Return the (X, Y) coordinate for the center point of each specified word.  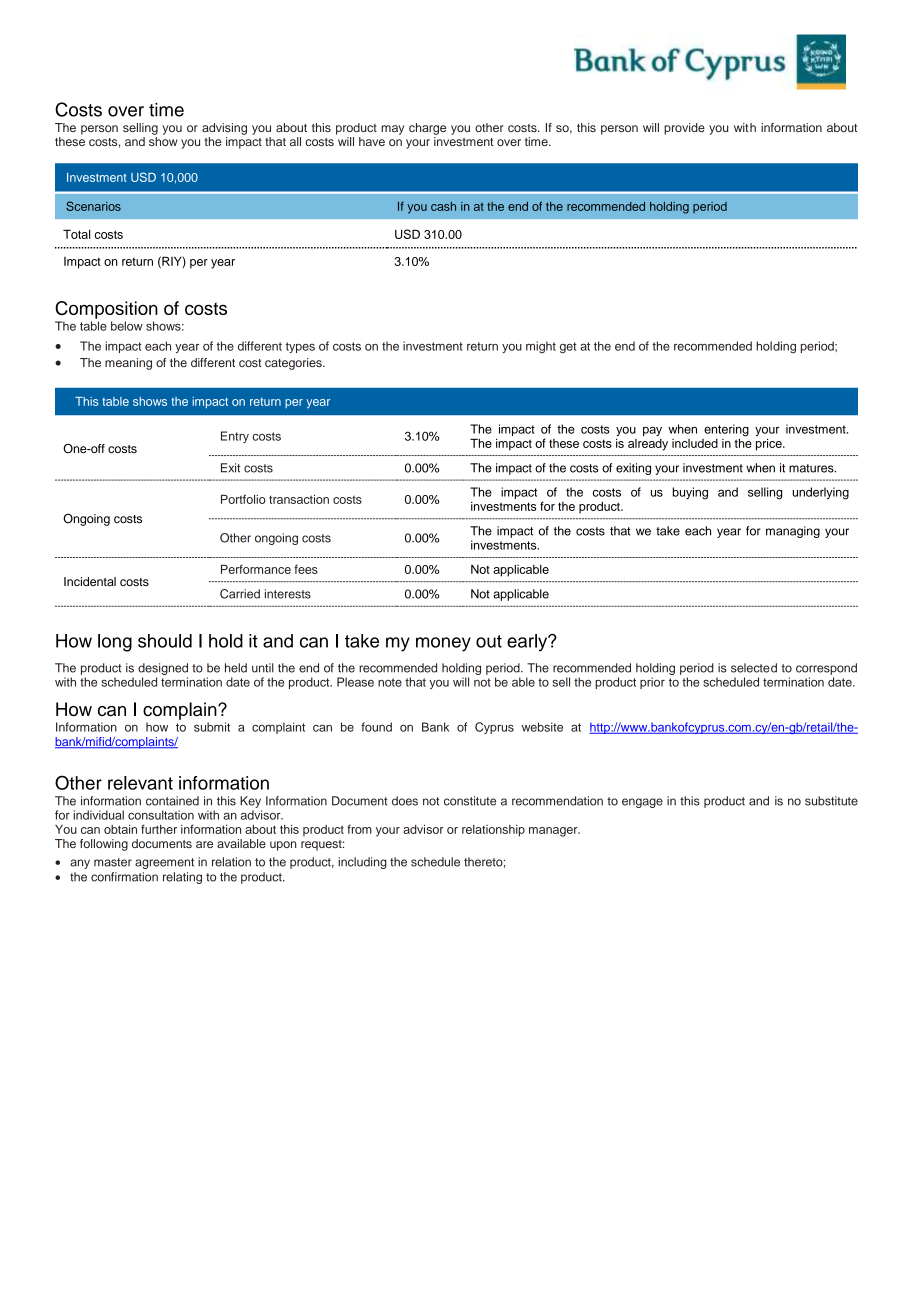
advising (224, 129)
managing (793, 532)
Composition (106, 310)
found (376, 727)
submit (212, 727)
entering (726, 431)
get (568, 348)
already (648, 445)
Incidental (90, 581)
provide (684, 129)
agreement (164, 863)
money (443, 644)
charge (427, 129)
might (541, 347)
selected (754, 668)
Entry (235, 437)
